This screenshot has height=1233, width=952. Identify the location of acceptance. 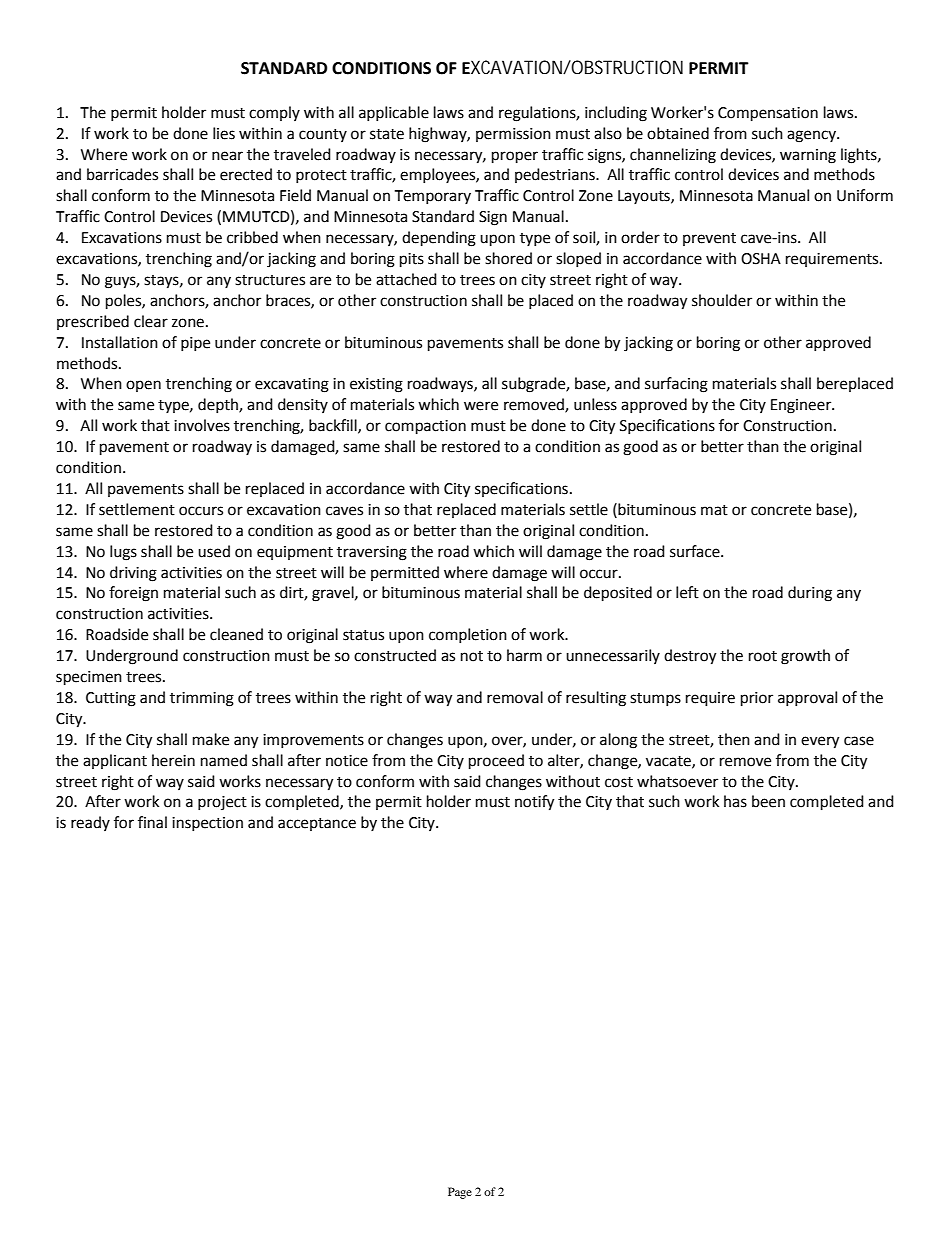
(317, 824).
